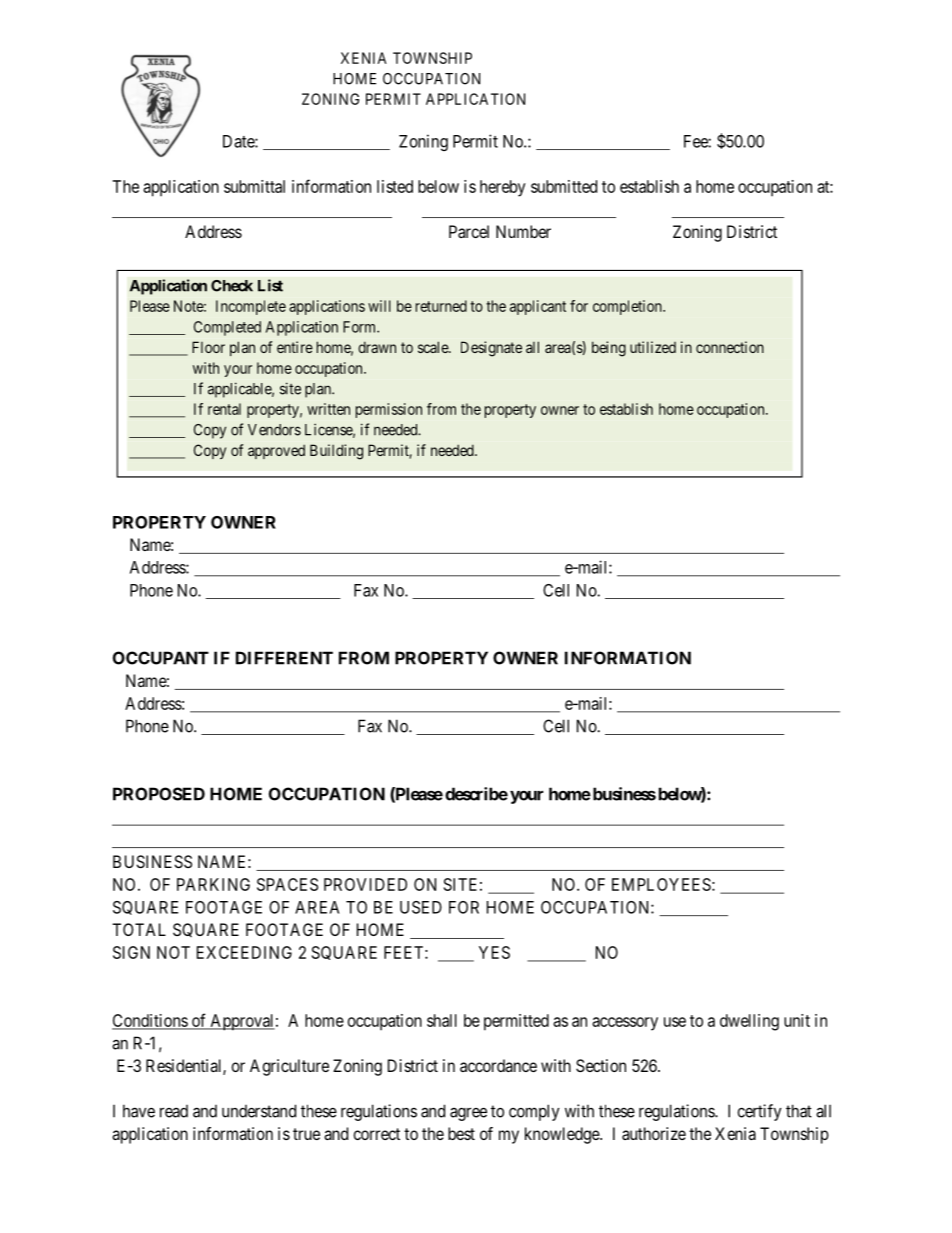  Describe the element at coordinates (730, 347) in the screenshot. I see `connection` at that location.
